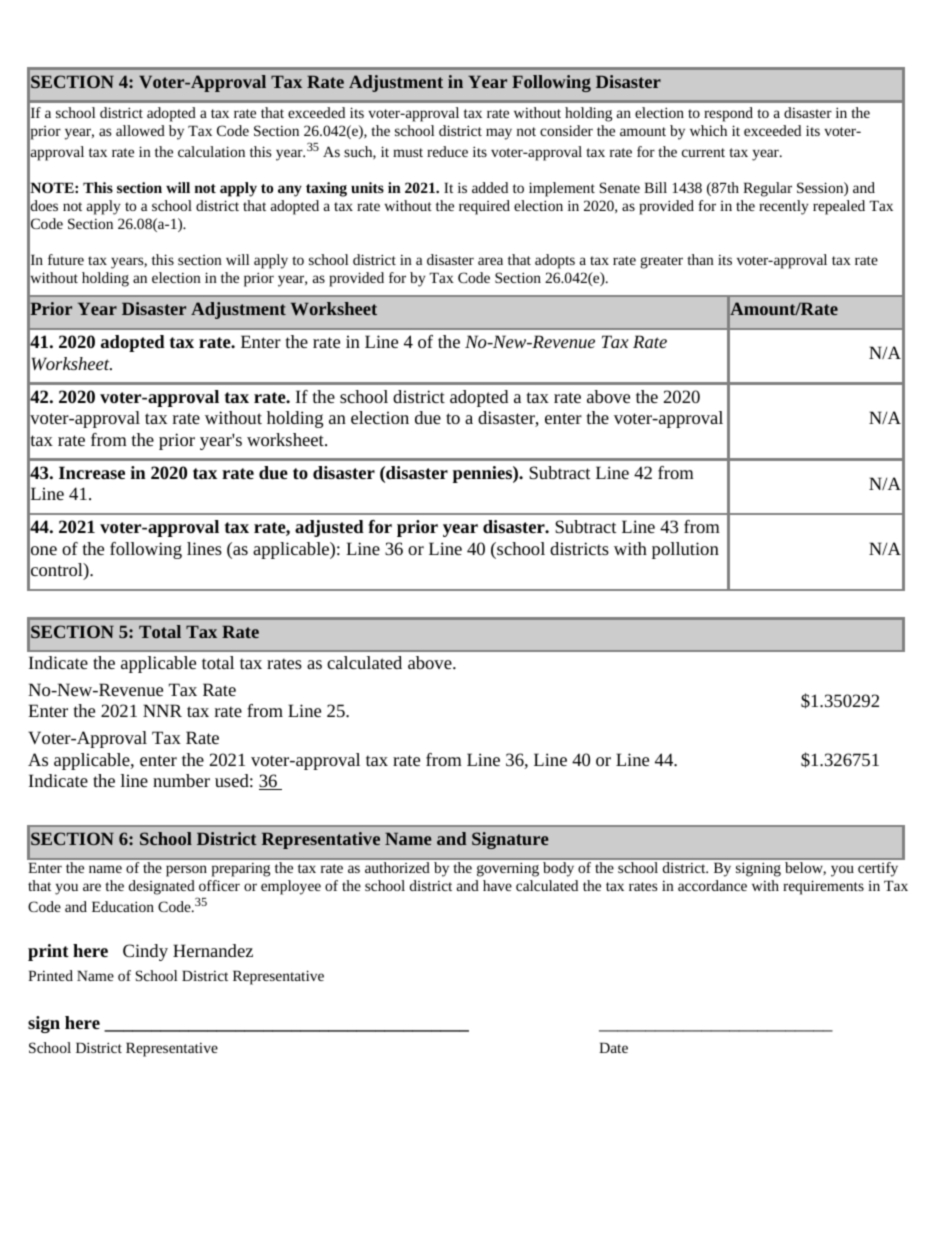  What do you see at coordinates (708, 130) in the screenshot?
I see `which` at bounding box center [708, 130].
